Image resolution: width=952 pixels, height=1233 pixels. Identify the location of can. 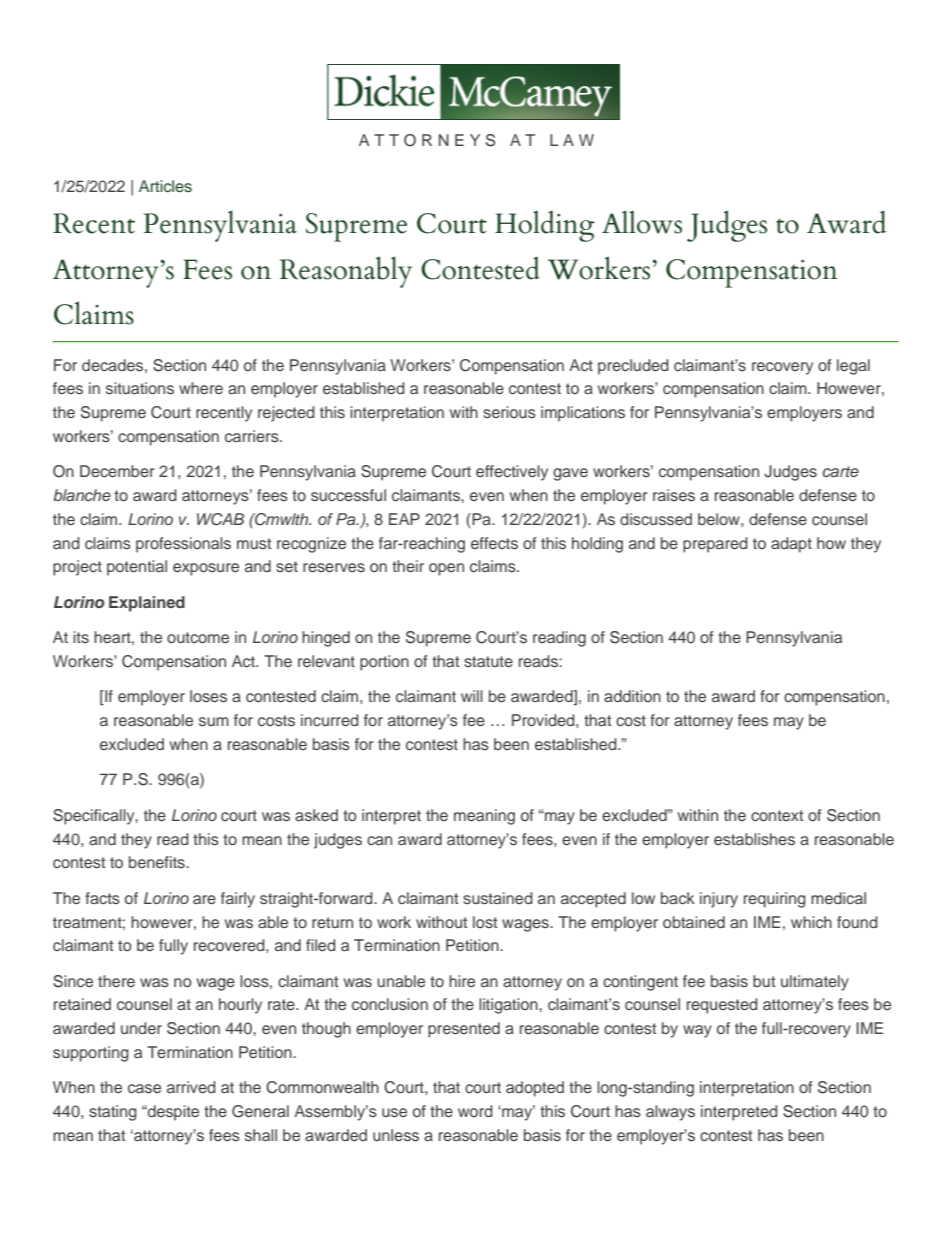
(379, 840).
